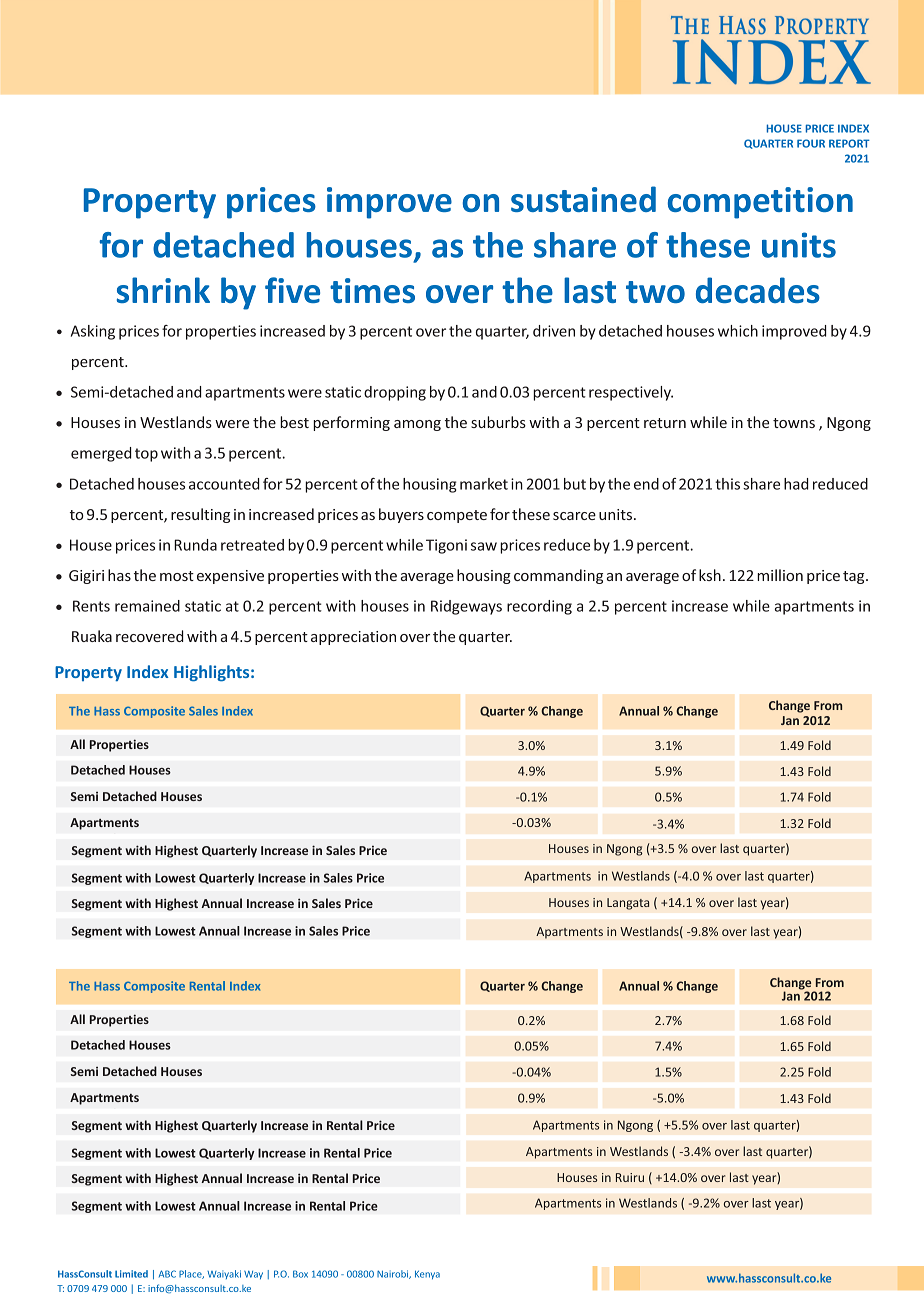  I want to click on recording, so click(539, 607).
